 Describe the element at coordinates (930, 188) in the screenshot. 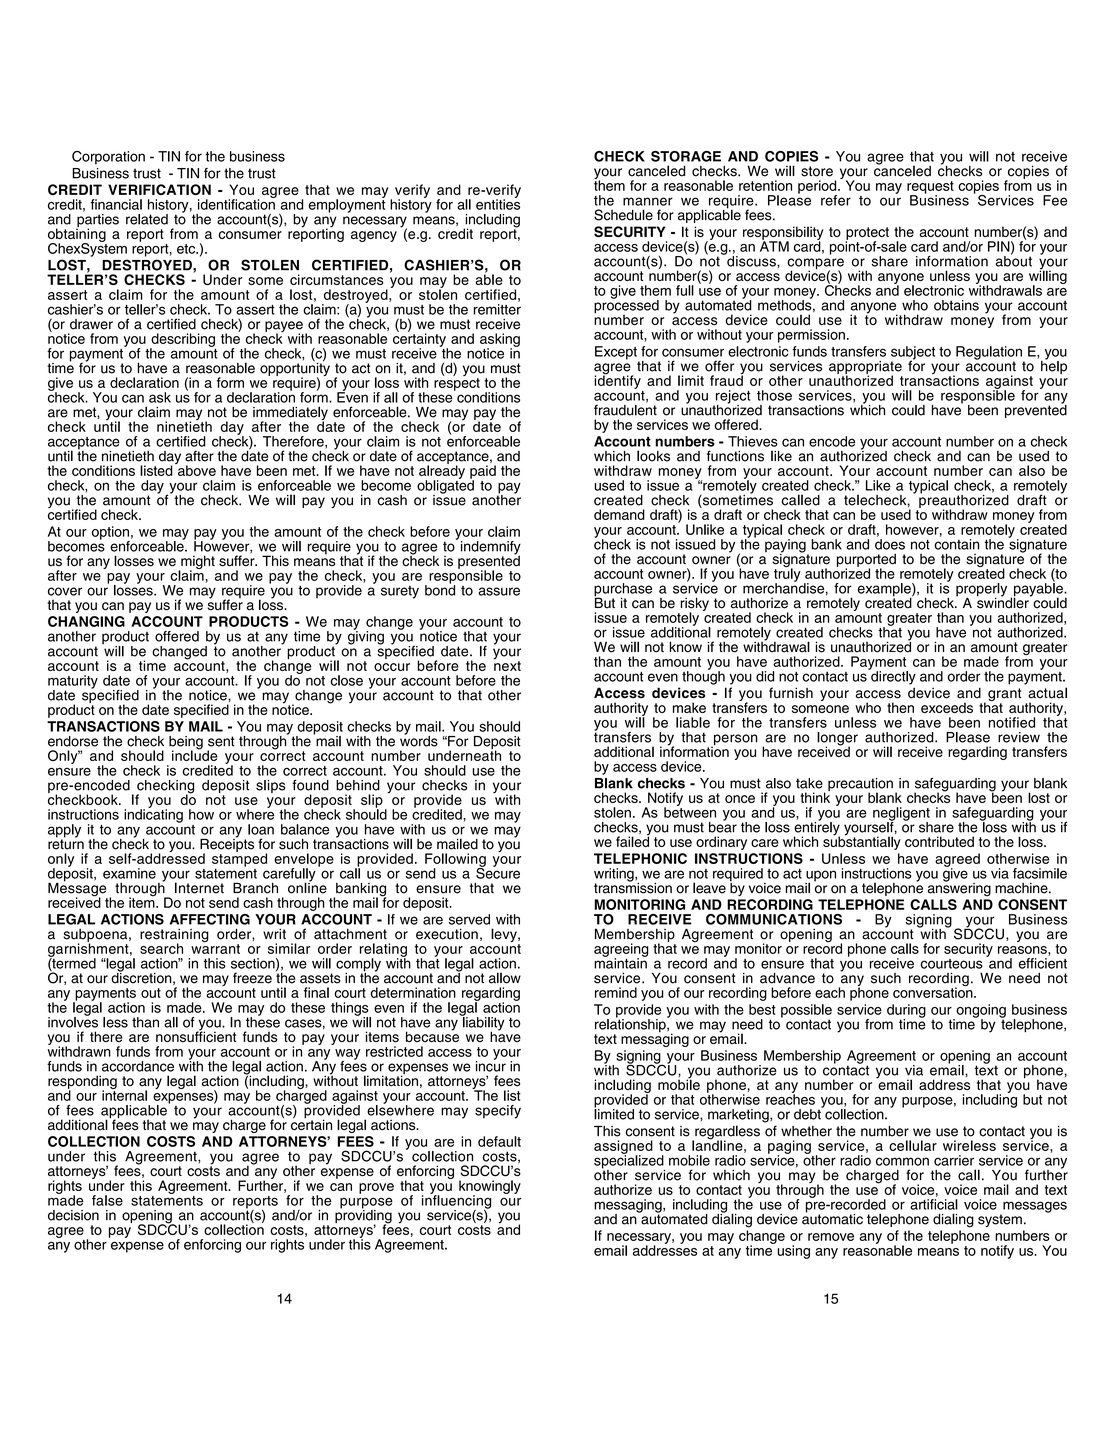

I see `request` at that location.
